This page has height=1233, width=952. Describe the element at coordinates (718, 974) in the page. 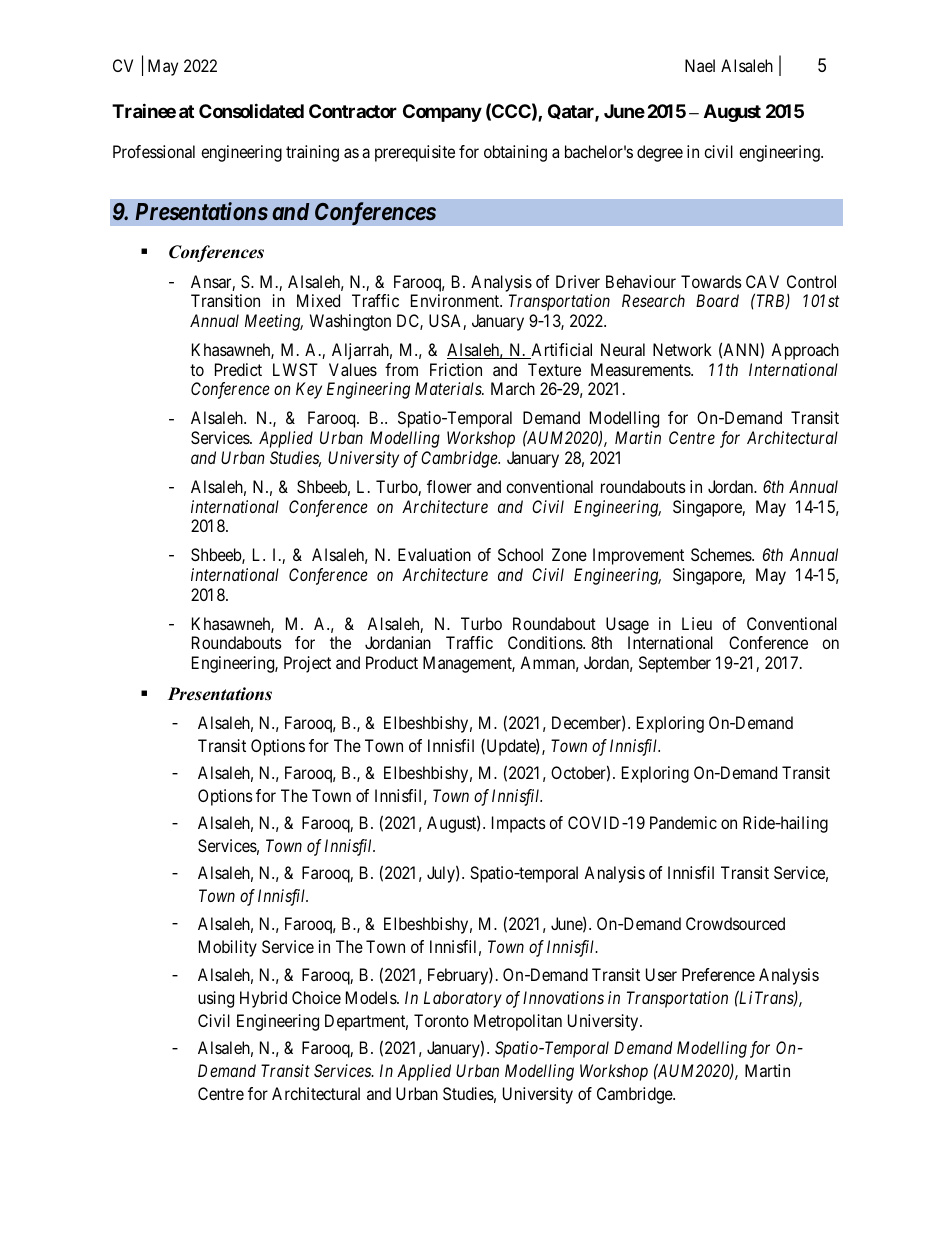

I see `Preference` at that location.
